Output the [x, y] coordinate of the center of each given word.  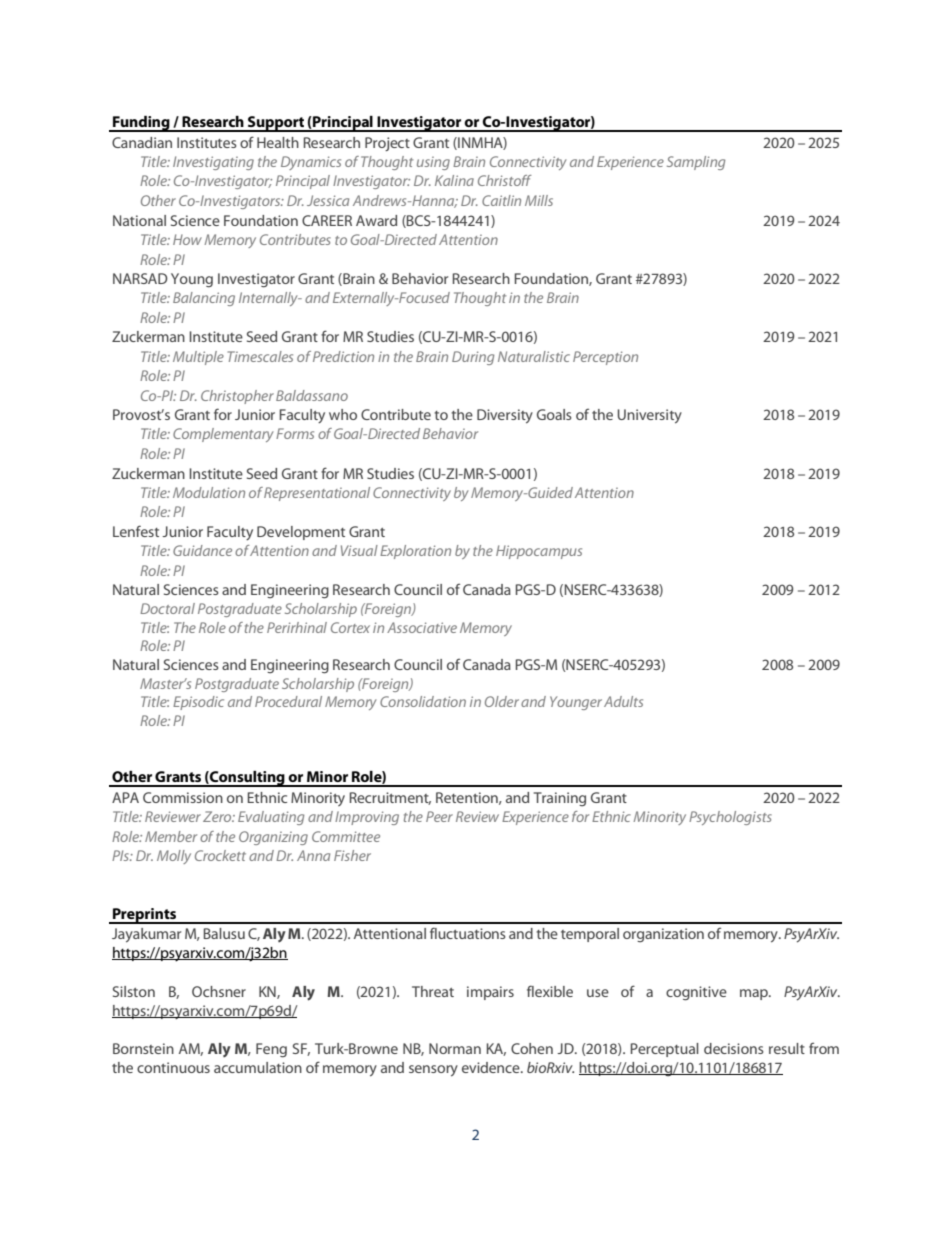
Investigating [213, 163]
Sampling [696, 163]
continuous [173, 1067]
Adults [623, 701]
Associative [422, 627]
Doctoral [167, 608]
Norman [455, 1048]
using [433, 163]
